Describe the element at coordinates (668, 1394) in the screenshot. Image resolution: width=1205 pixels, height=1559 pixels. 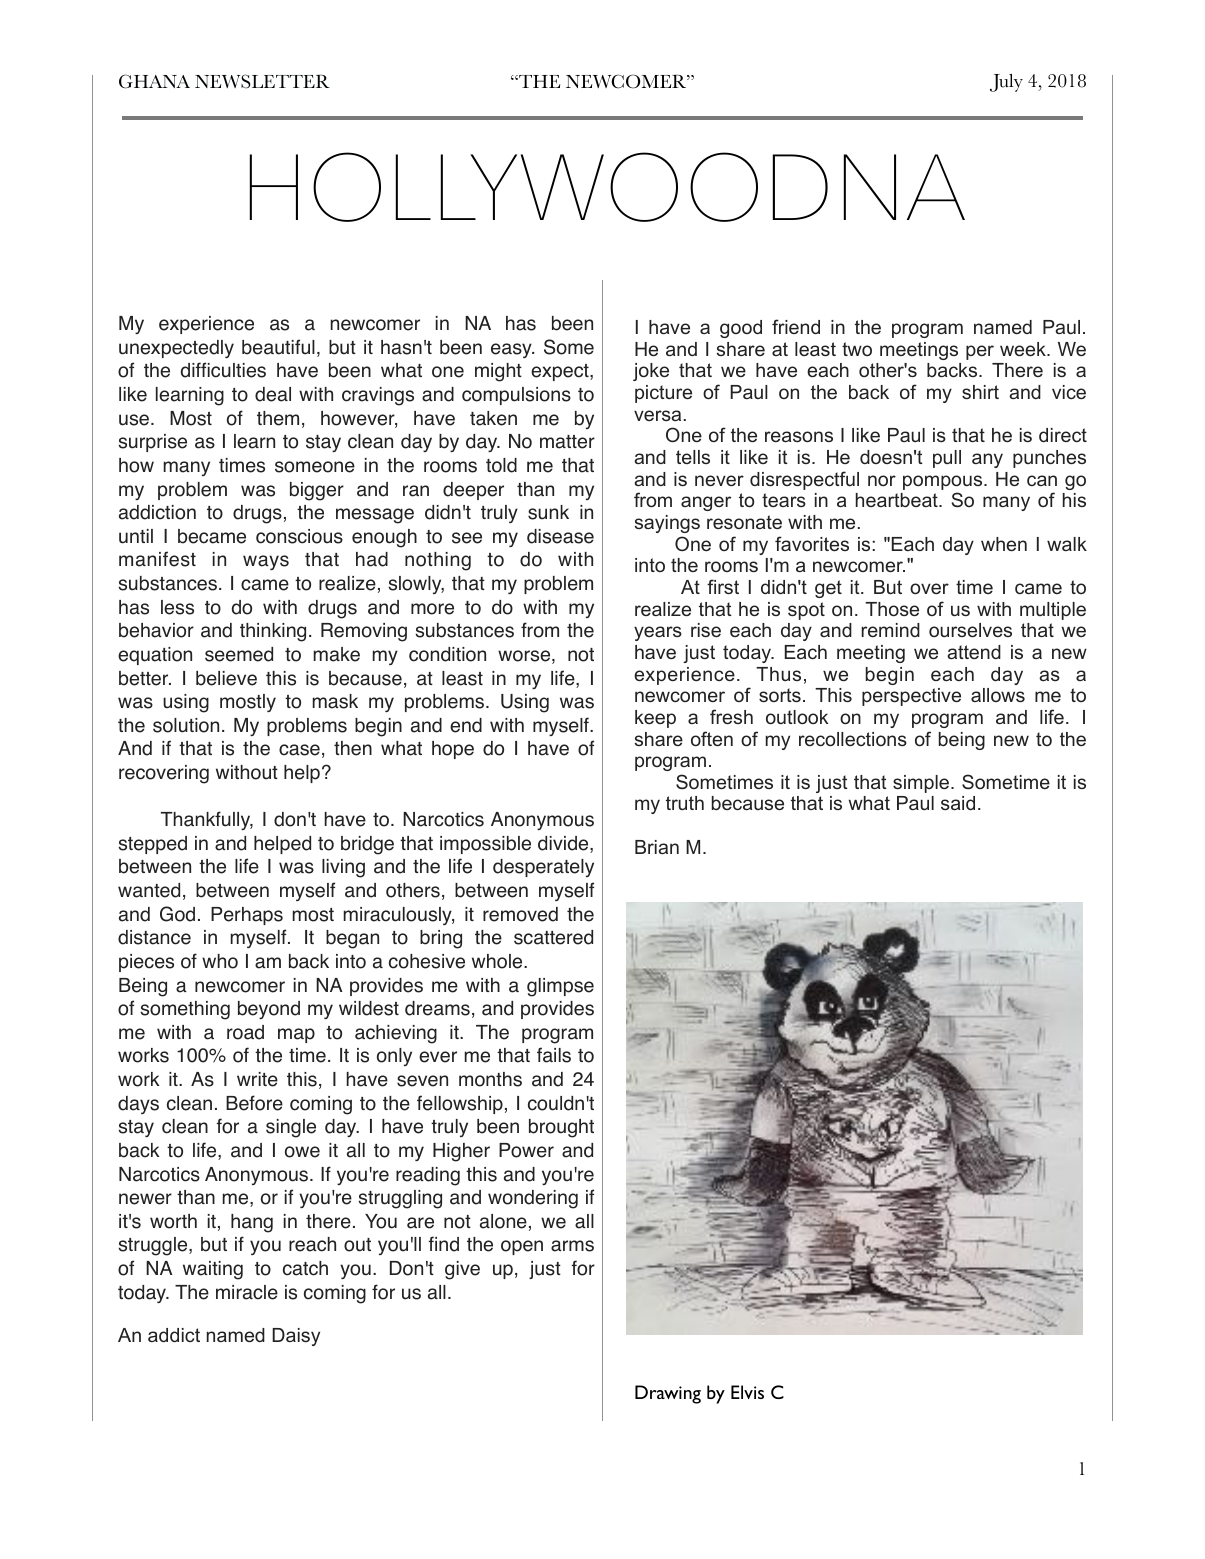
I see `Drawing` at that location.
